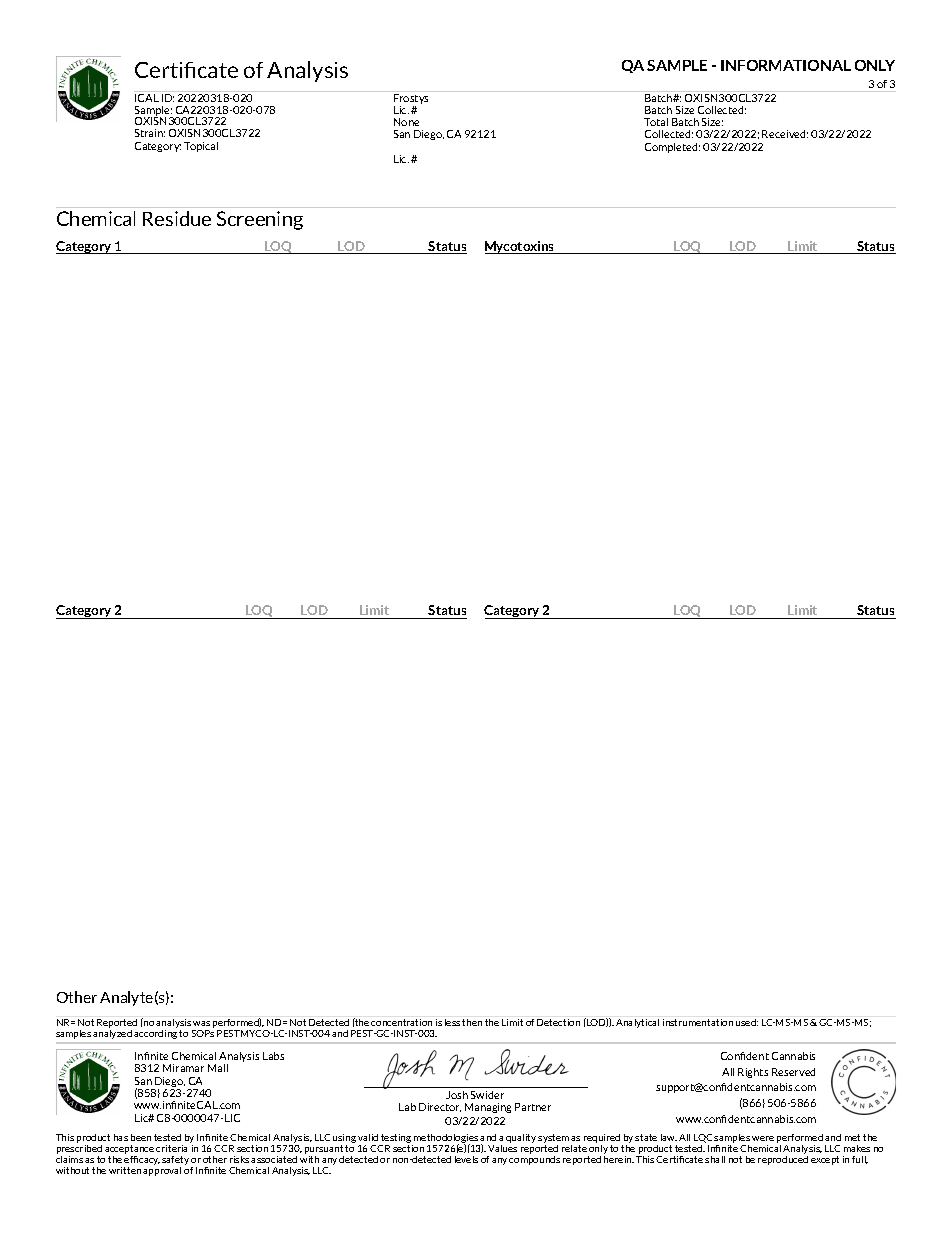 This image has width=952, height=1233. I want to click on Miramar, so click(183, 1068).
